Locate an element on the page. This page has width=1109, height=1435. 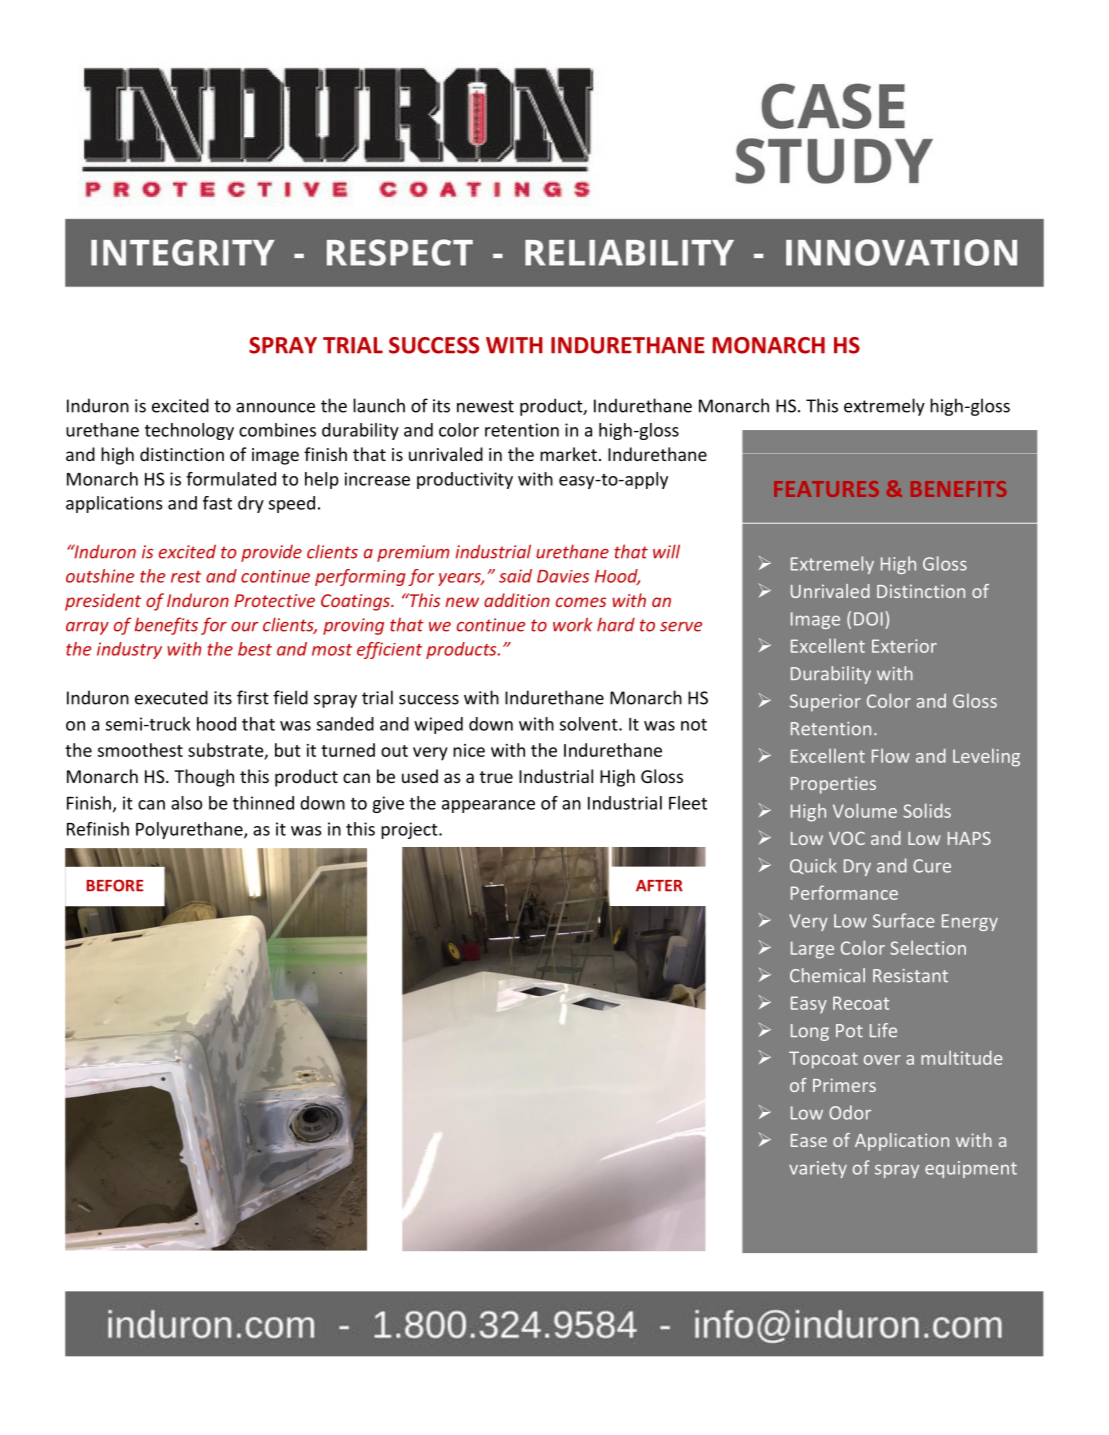
FEATURES is located at coordinates (826, 489).
